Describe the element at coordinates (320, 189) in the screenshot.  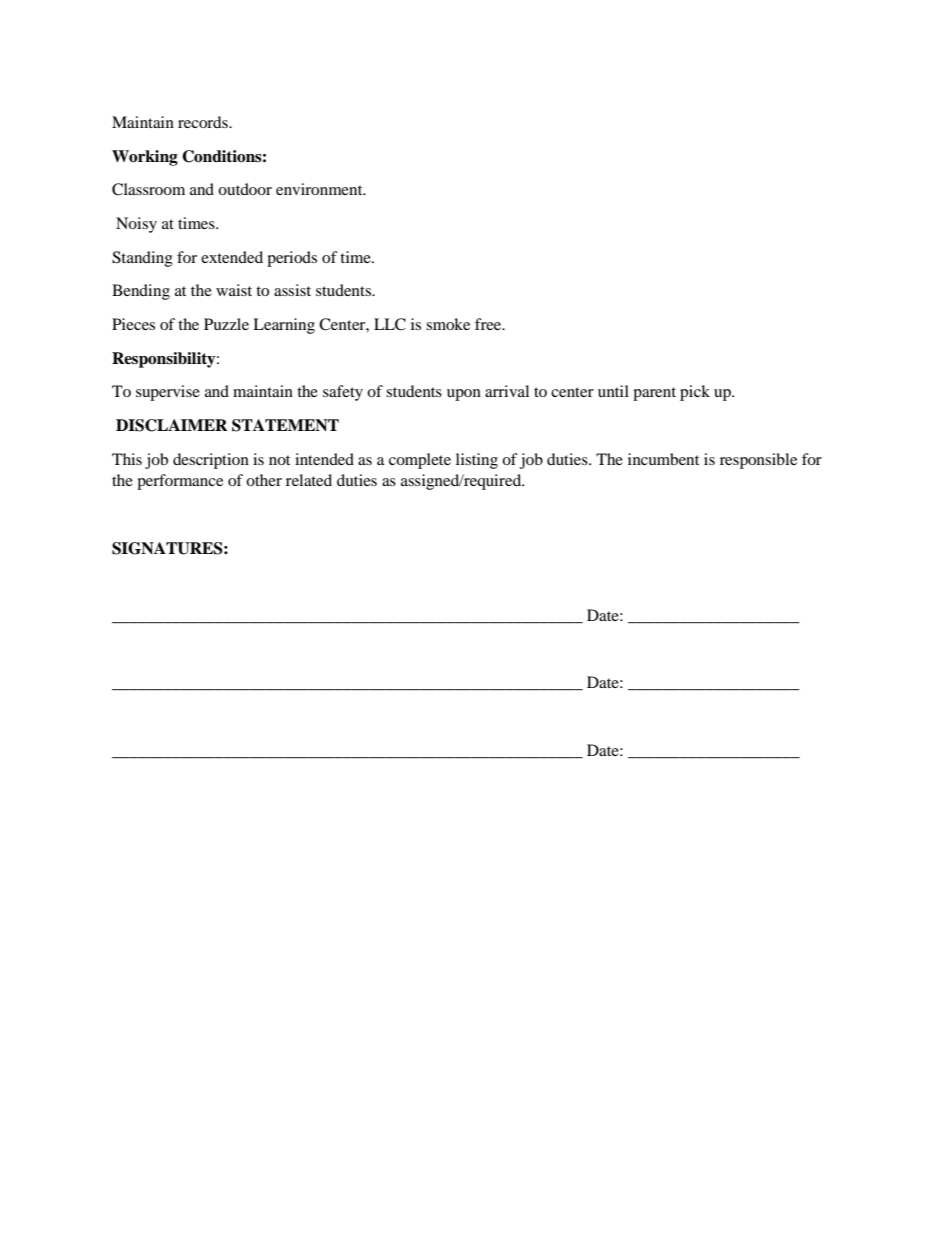
I see `environment` at that location.
